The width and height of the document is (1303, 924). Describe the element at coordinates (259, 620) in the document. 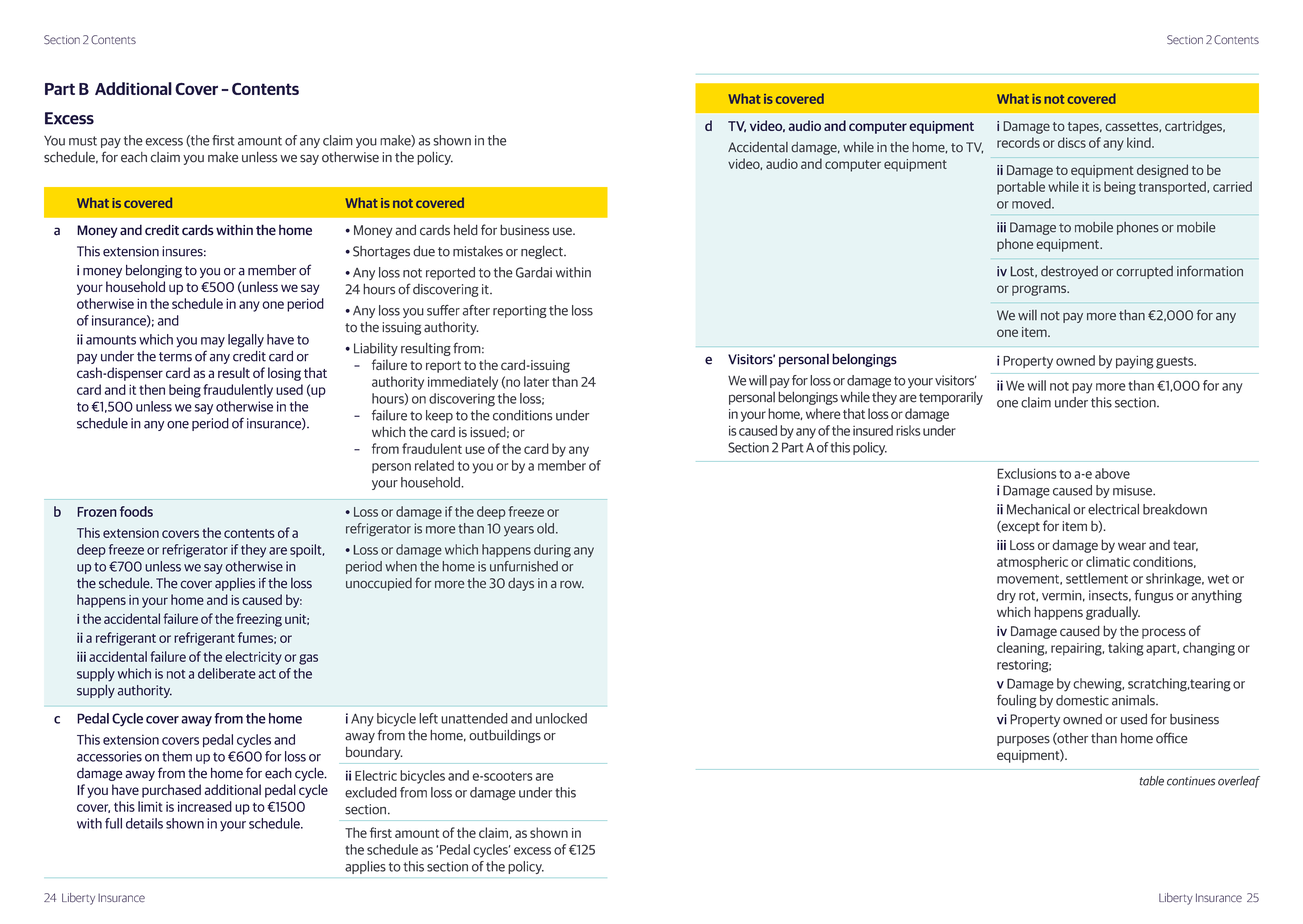

I see `freezing` at that location.
